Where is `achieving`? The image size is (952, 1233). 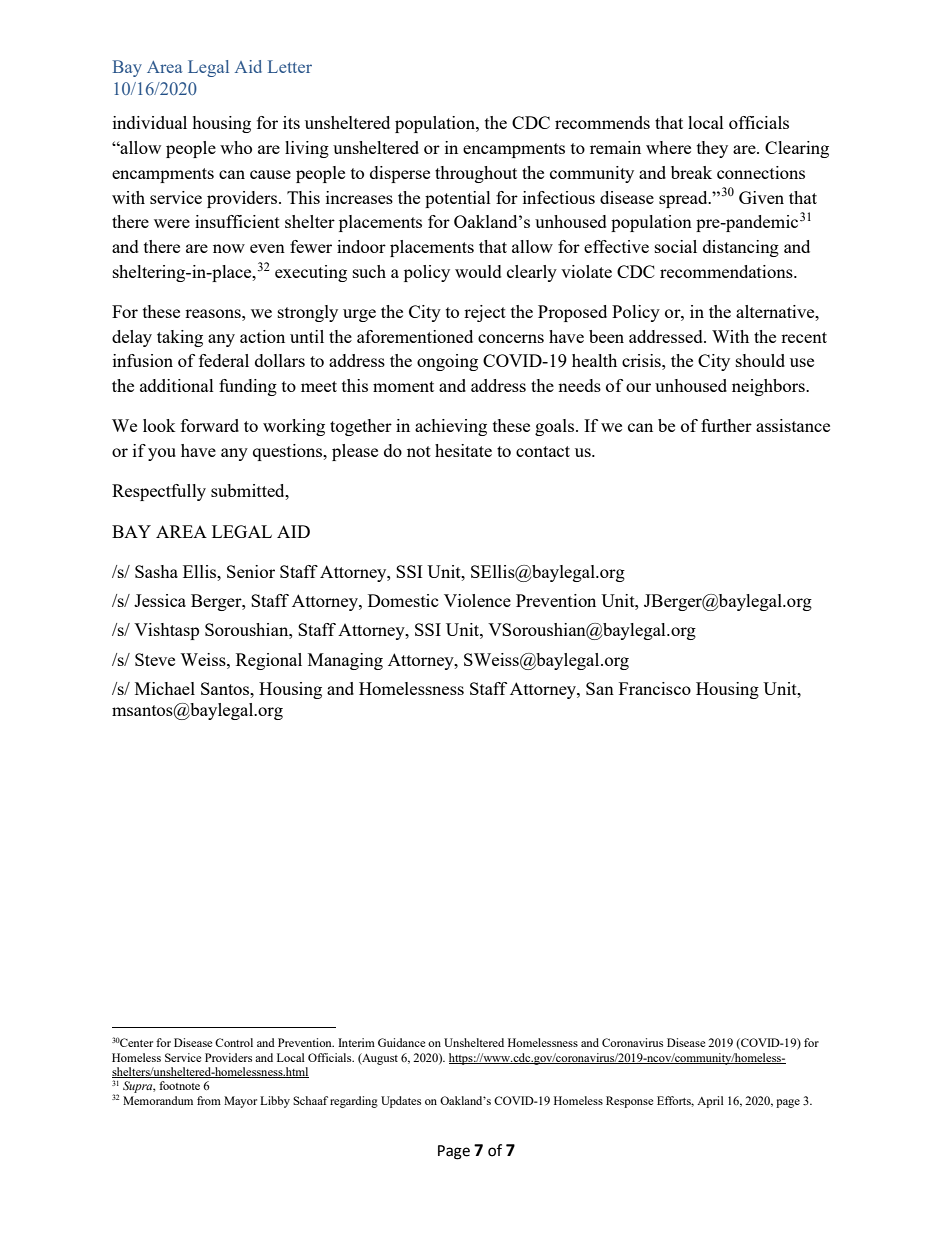
achieving is located at coordinates (451, 427).
